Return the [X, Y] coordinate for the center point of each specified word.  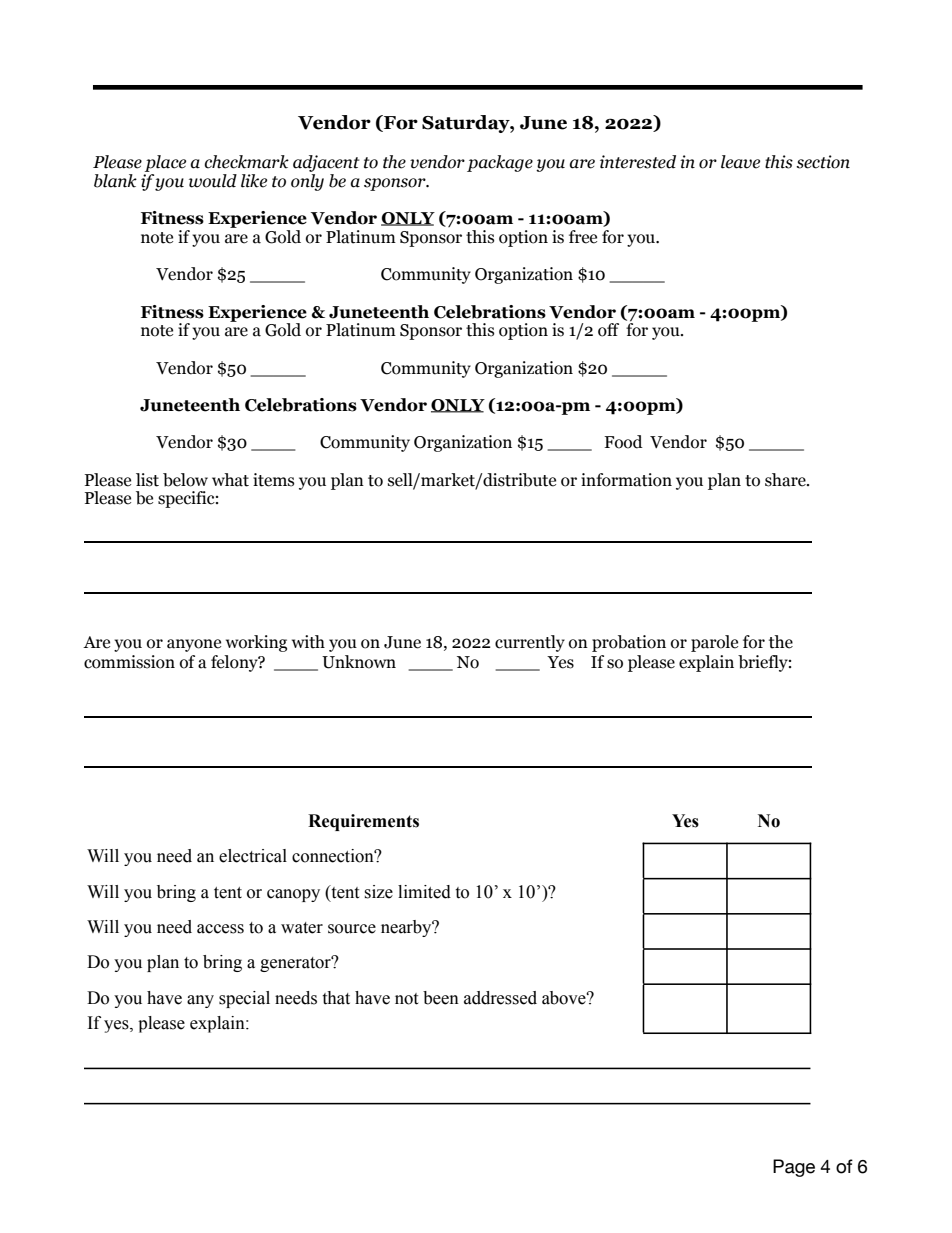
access [220, 929]
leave [740, 162]
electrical [253, 856]
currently [530, 643]
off [608, 330]
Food [623, 442]
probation [629, 643]
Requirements [363, 822]
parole [714, 643]
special [244, 999]
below [185, 480]
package [500, 163]
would [213, 181]
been [441, 998]
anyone [194, 645]
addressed [500, 998]
